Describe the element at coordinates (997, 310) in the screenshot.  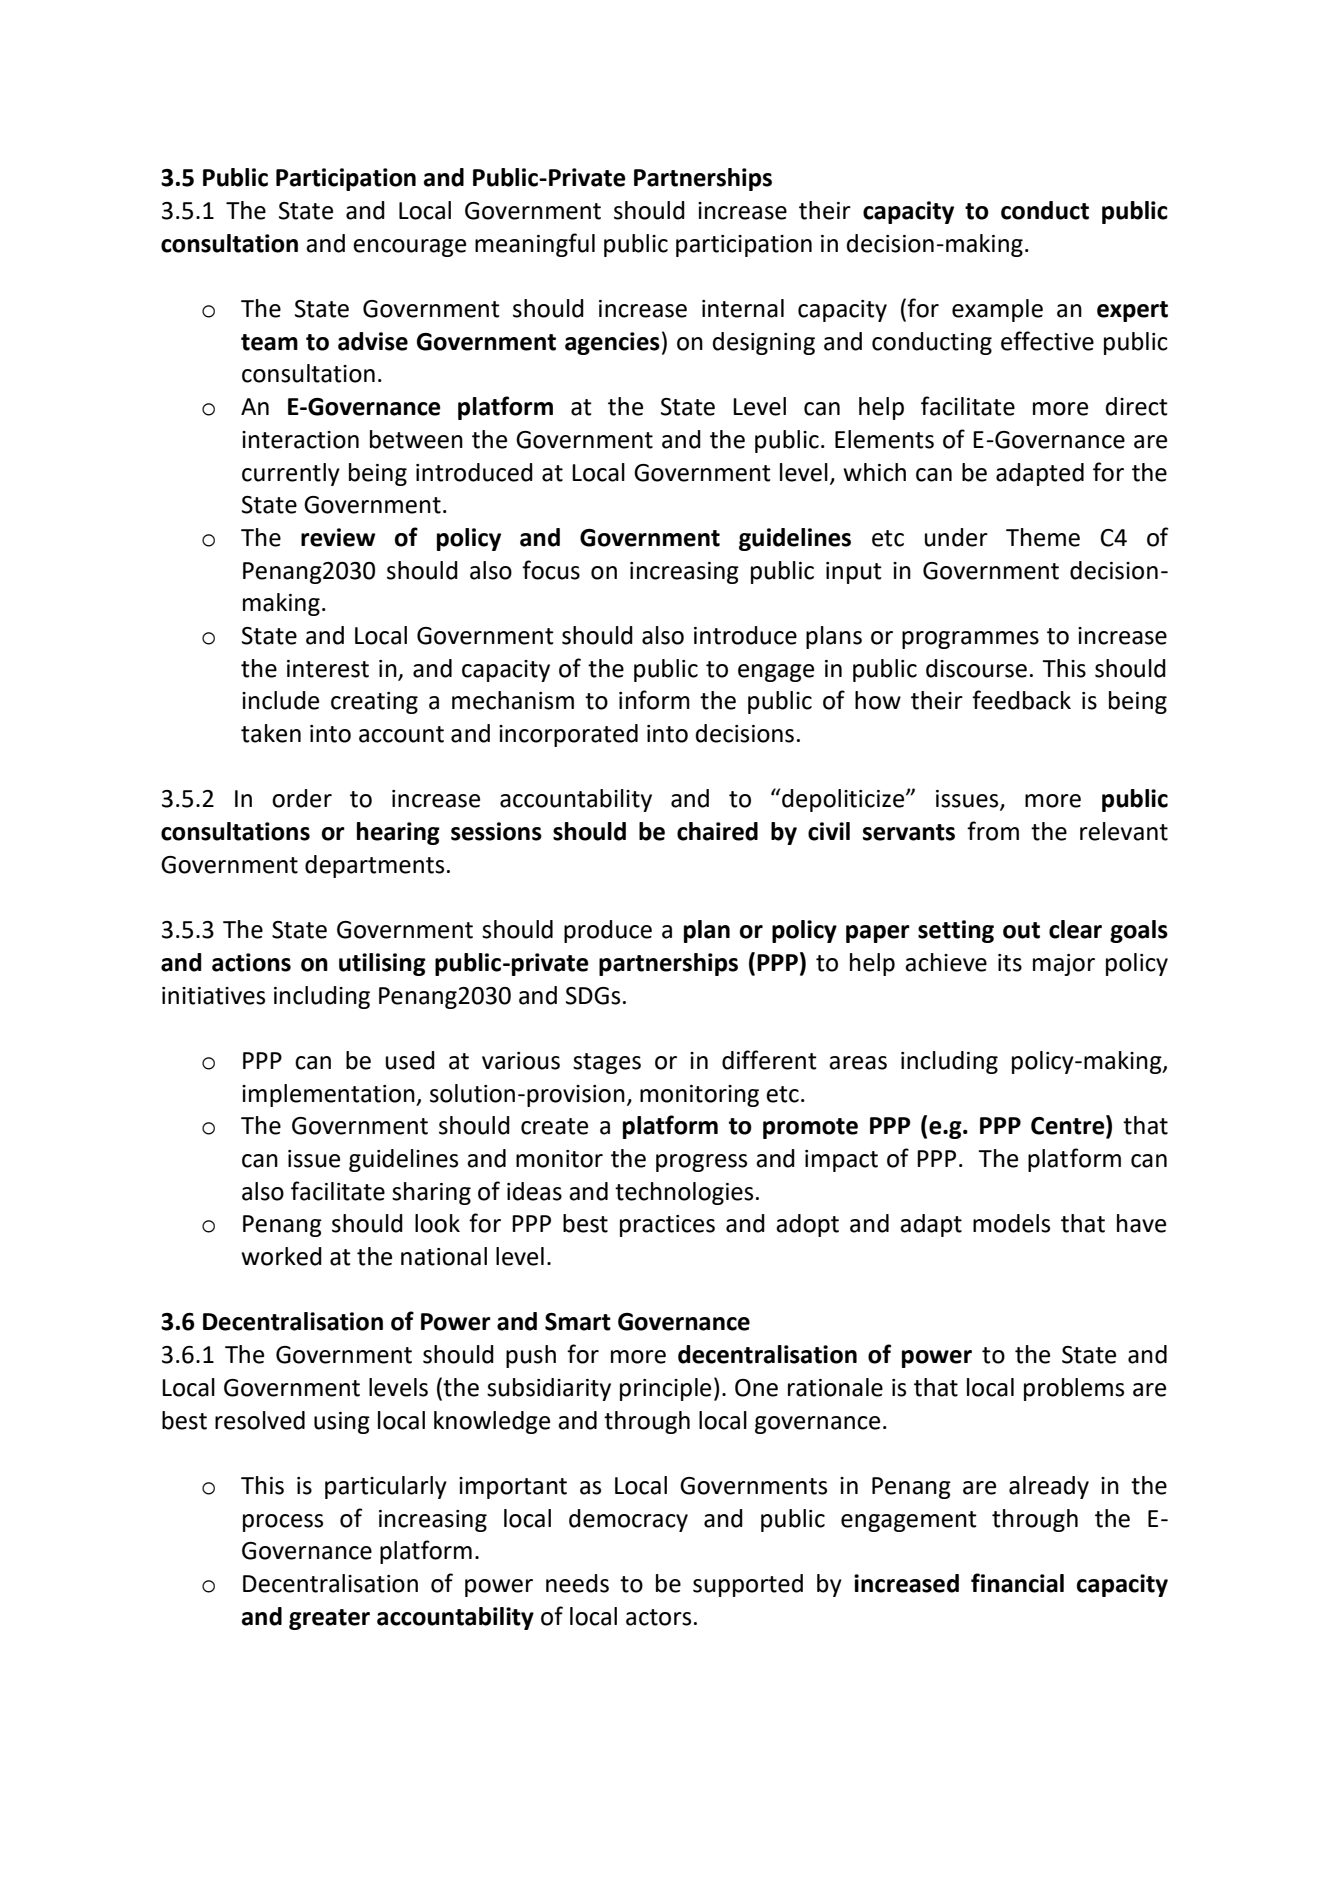
I see `example` at that location.
